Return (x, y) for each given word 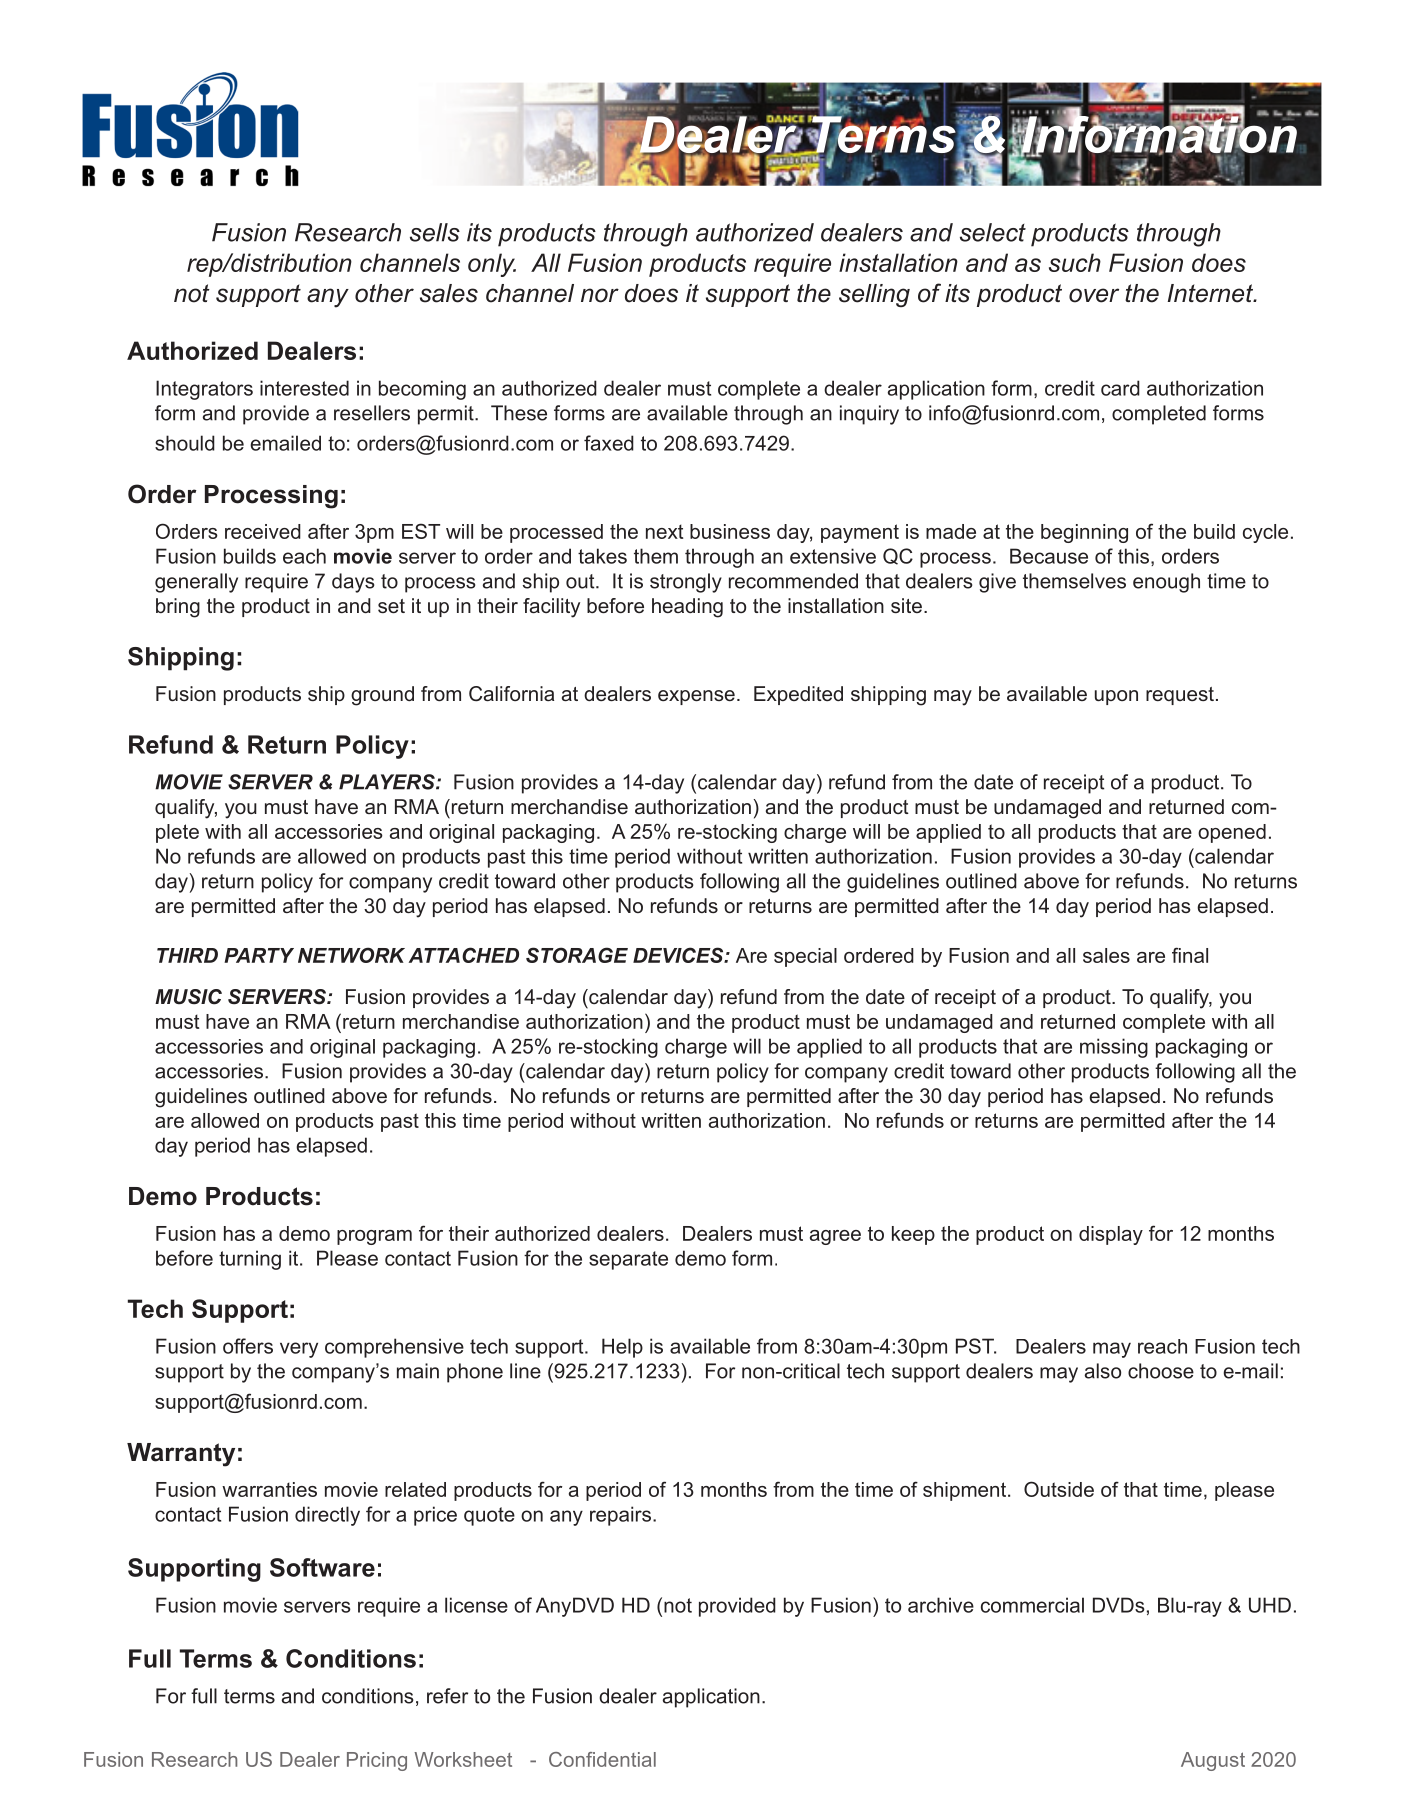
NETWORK (351, 955)
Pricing (377, 1761)
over (1094, 295)
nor (600, 295)
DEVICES (679, 955)
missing (1114, 1048)
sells (435, 232)
